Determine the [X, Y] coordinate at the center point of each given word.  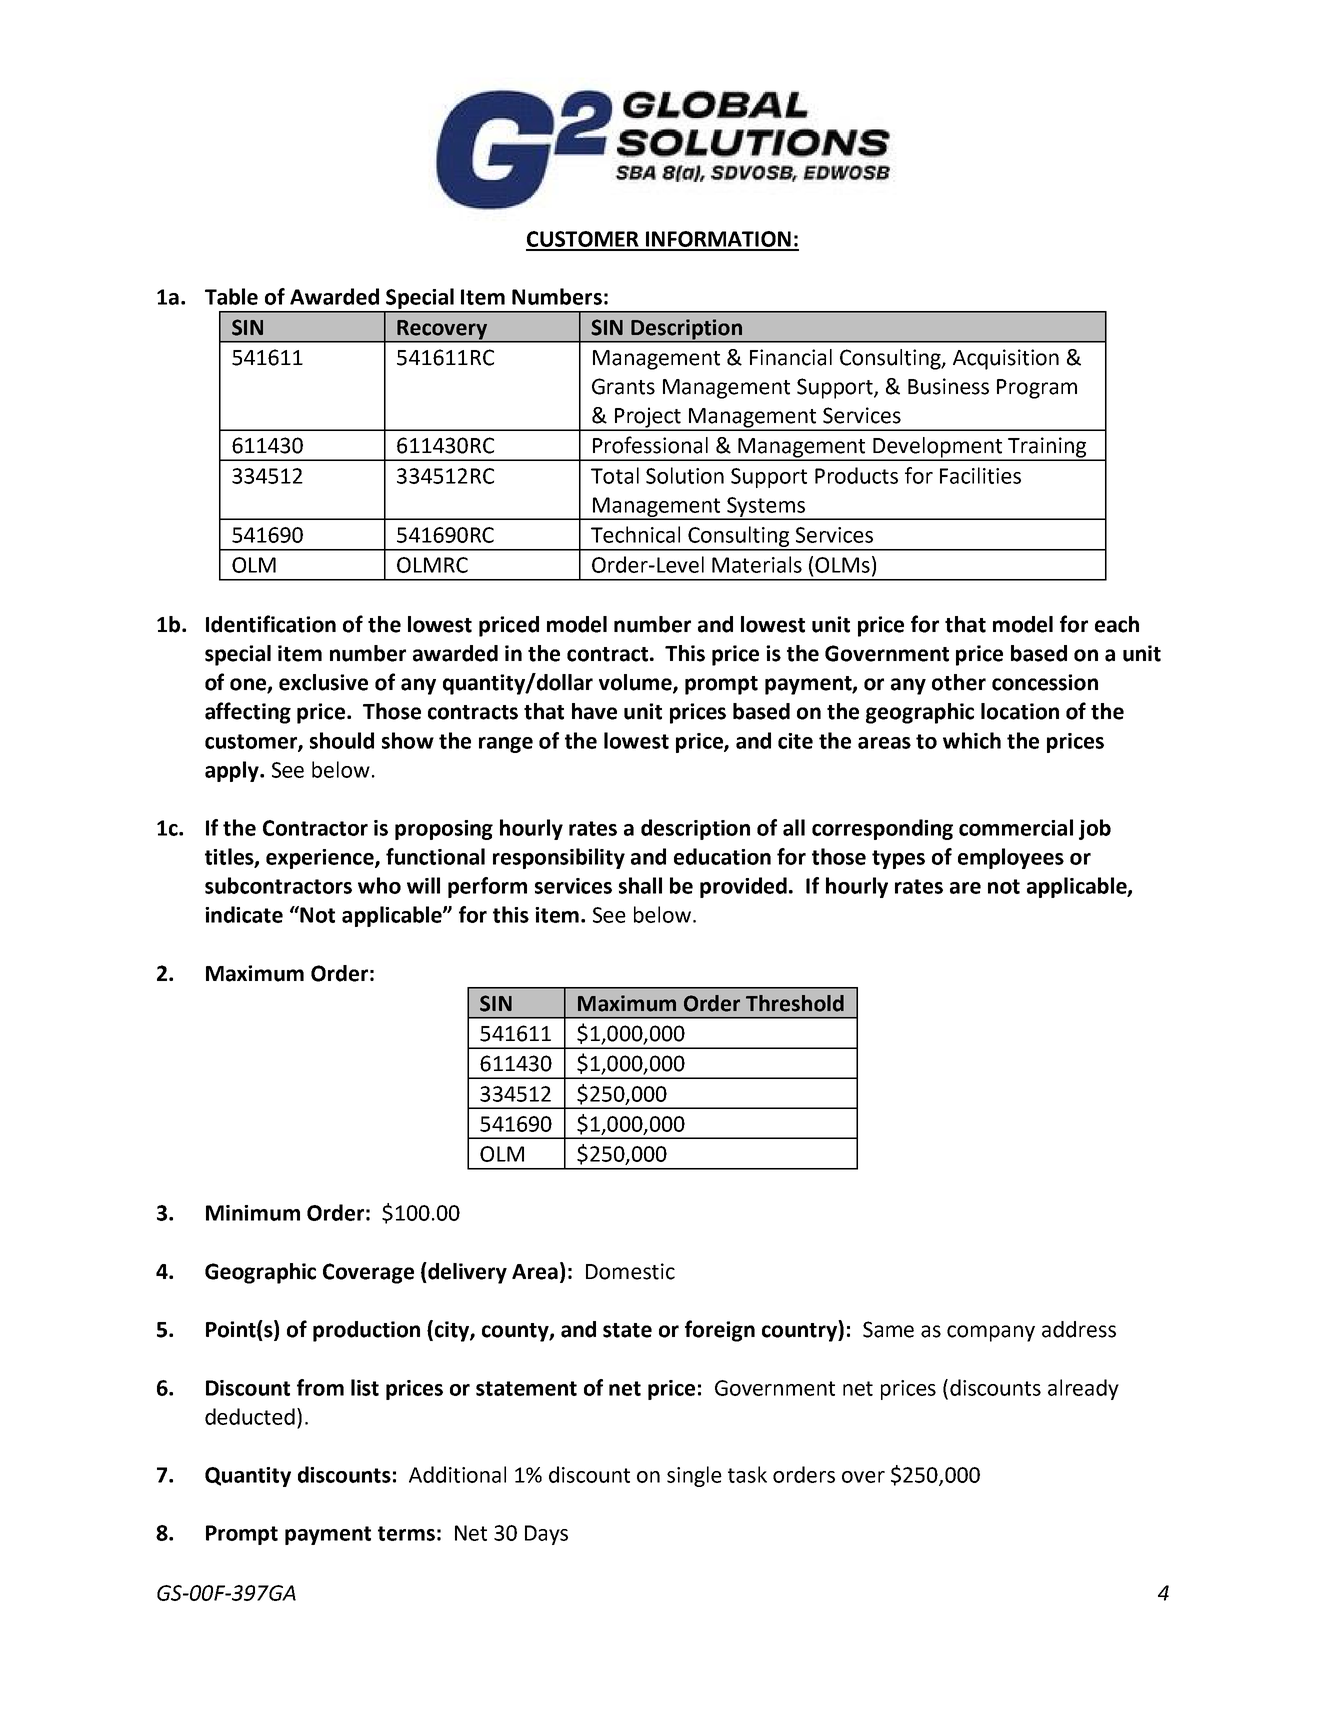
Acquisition [1006, 359]
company [991, 1333]
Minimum [253, 1213]
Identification [271, 624]
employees [1011, 858]
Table [231, 296]
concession [1045, 682]
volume [636, 683]
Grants [623, 386]
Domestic [630, 1271]
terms [406, 1533]
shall [640, 885]
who [379, 885]
